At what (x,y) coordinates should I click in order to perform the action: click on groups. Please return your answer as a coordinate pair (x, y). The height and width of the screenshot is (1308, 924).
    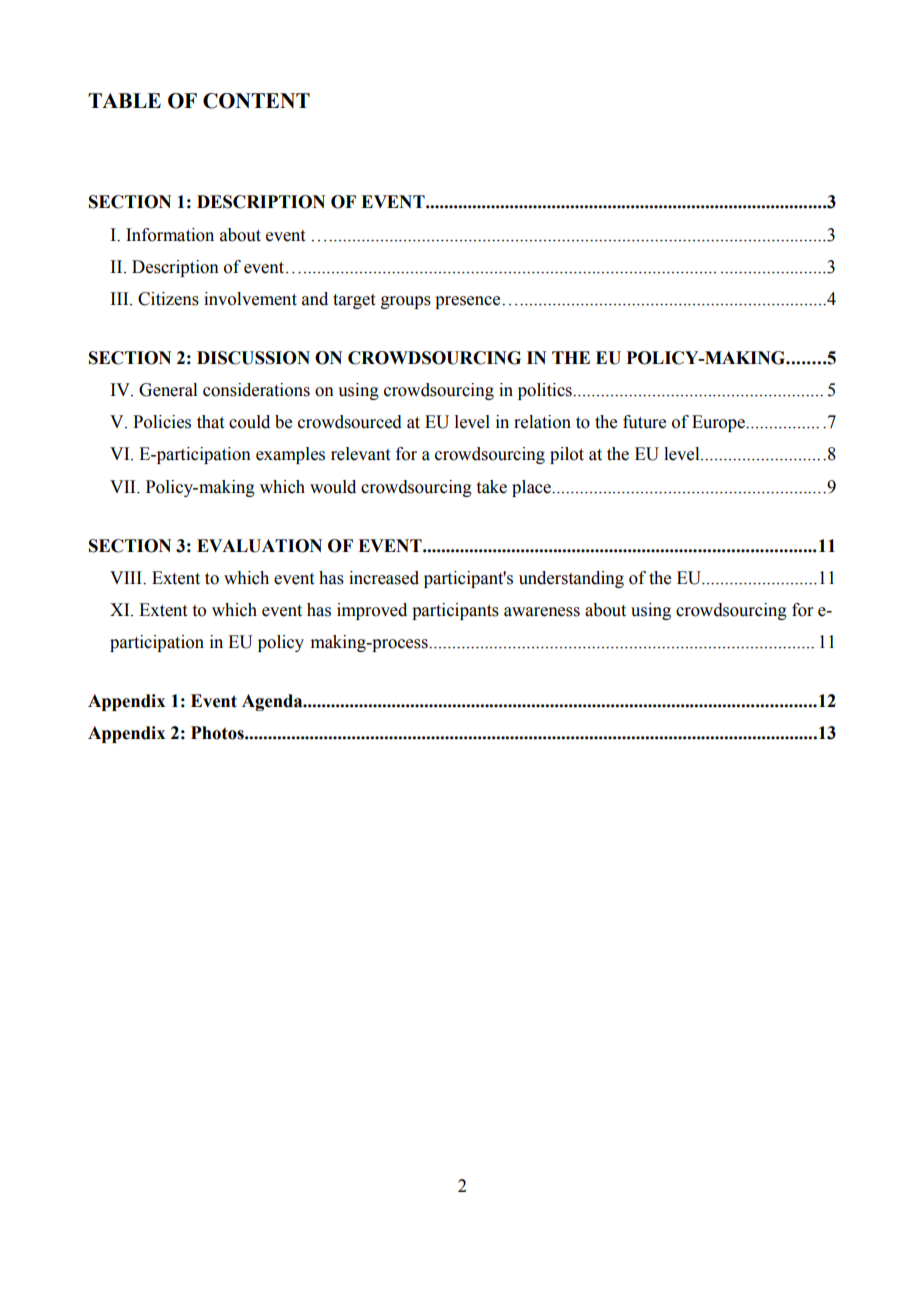
    Looking at the image, I should click on (406, 302).
